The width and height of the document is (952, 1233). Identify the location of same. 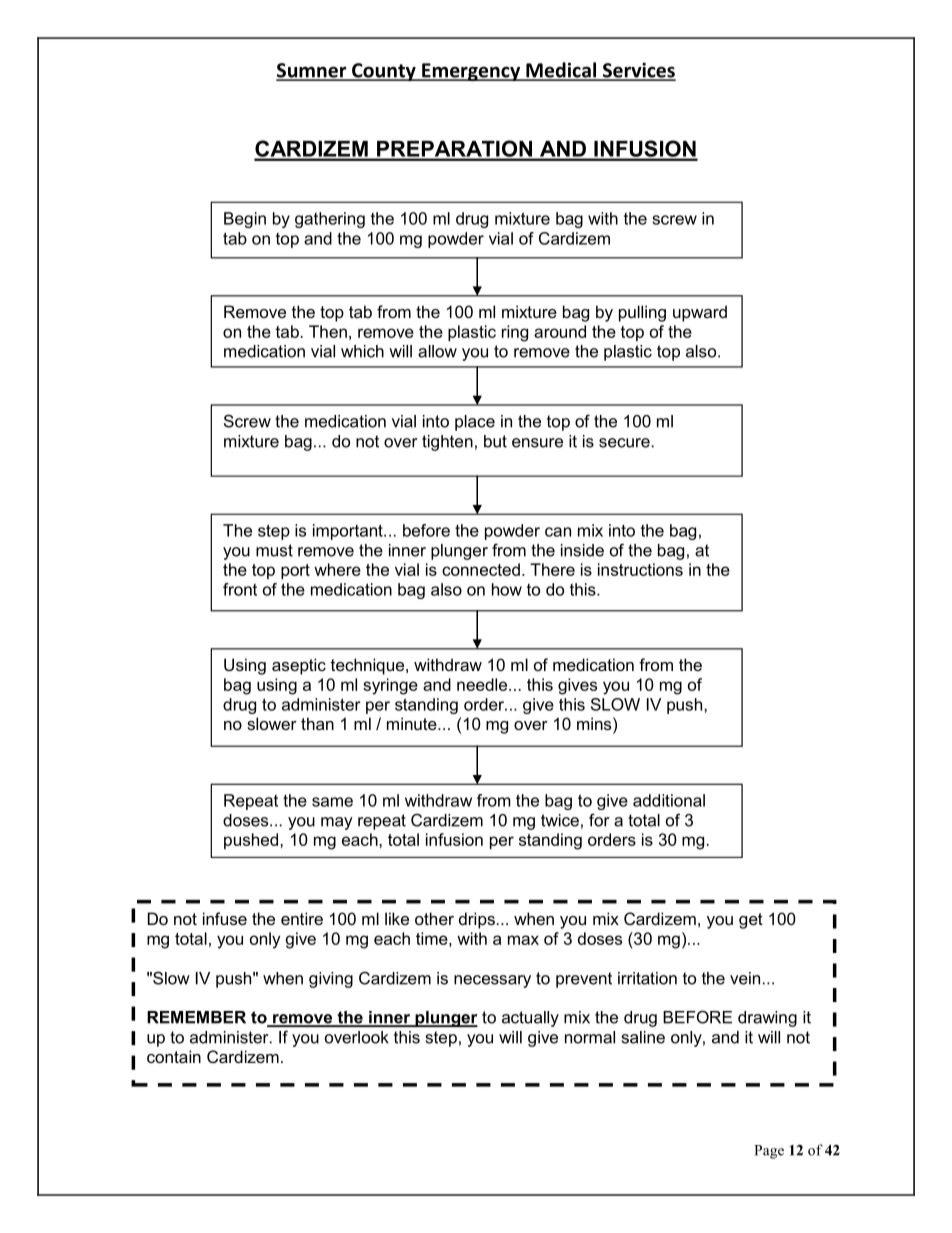
(332, 802).
